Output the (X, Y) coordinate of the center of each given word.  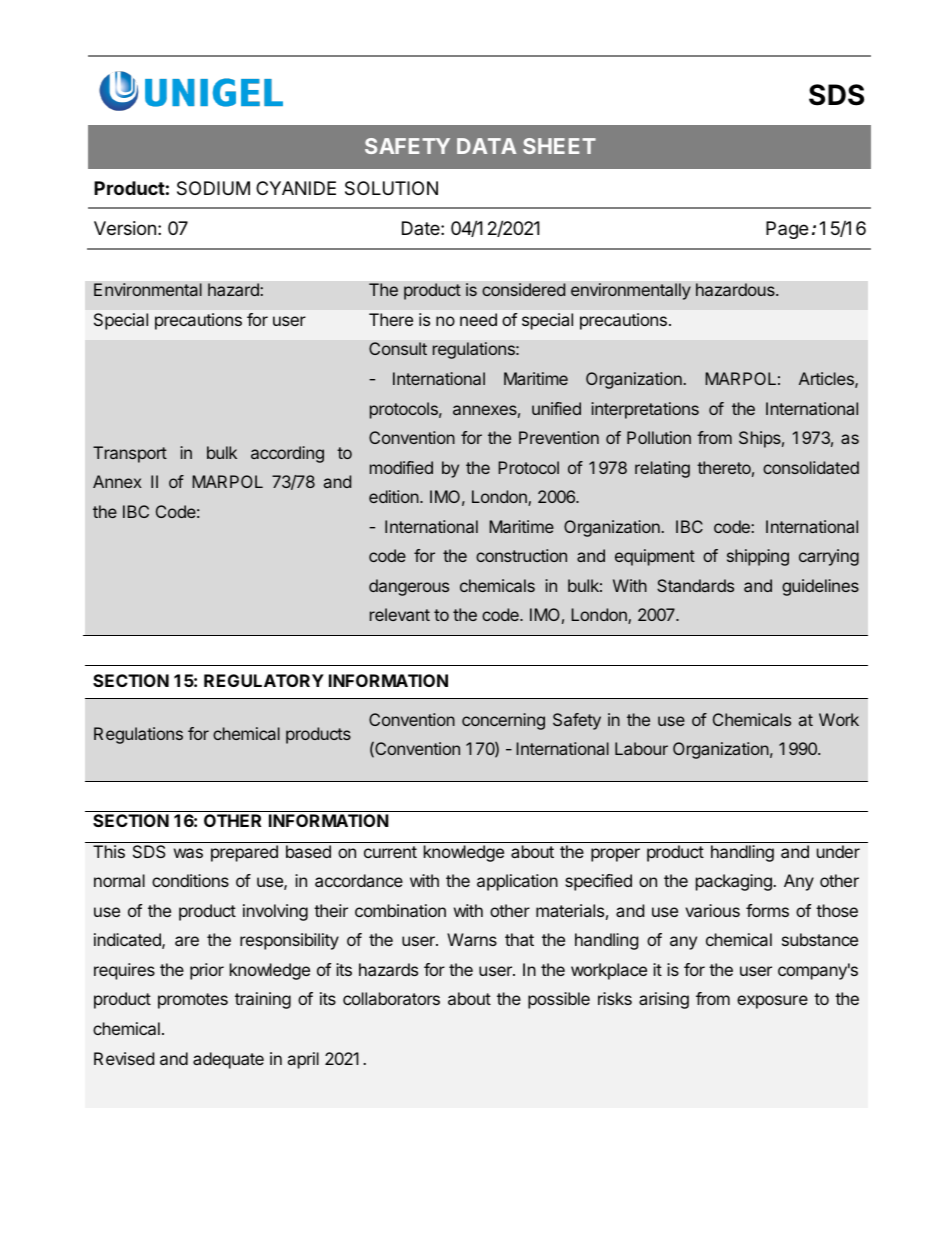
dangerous (409, 587)
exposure (772, 1002)
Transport (130, 454)
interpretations (645, 410)
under (838, 851)
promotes (193, 1001)
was (188, 853)
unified (556, 408)
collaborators (391, 998)
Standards (695, 585)
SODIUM (213, 188)
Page (787, 230)
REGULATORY (264, 680)
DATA (486, 146)
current (390, 852)
